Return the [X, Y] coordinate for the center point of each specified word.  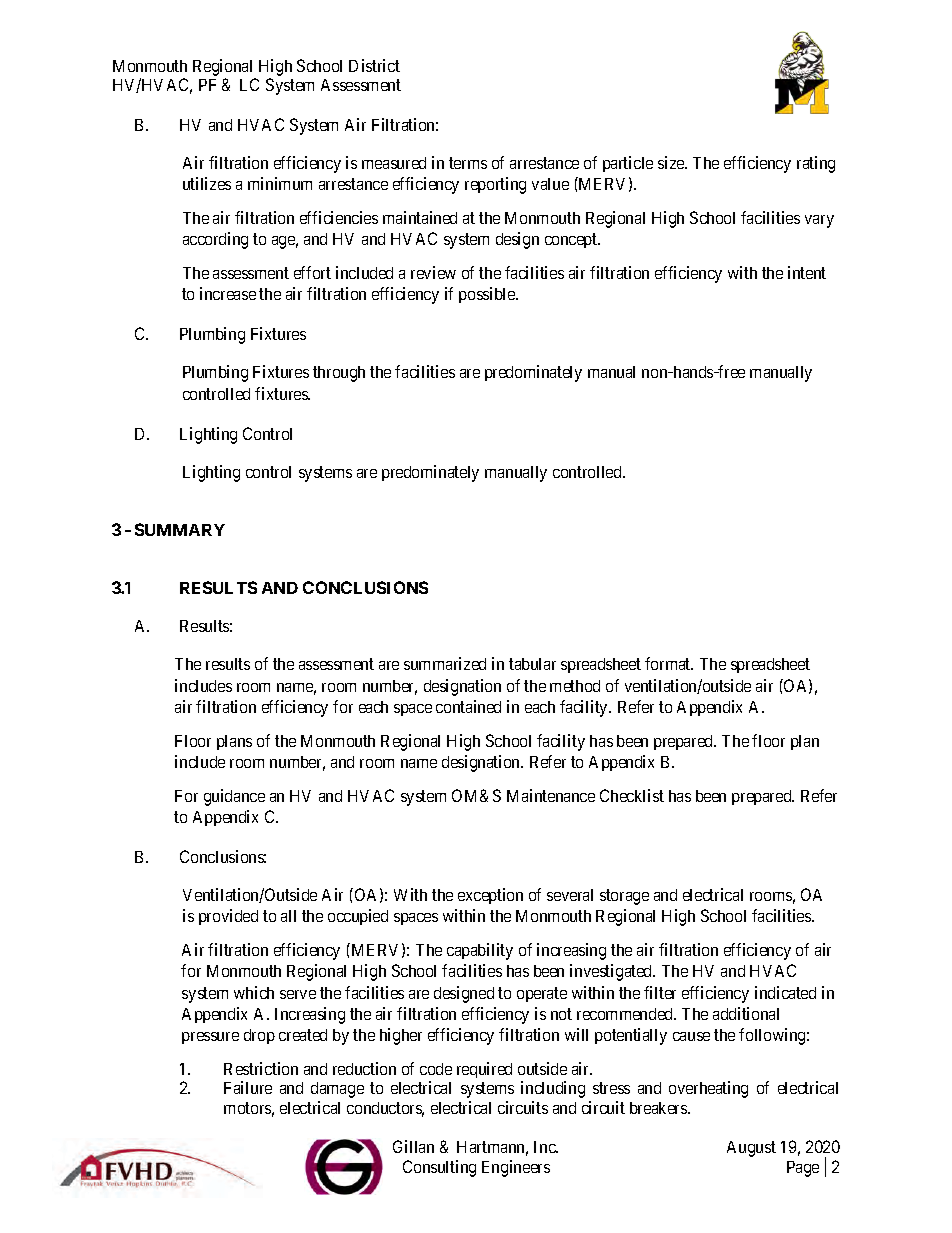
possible [488, 295]
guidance [234, 797]
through [339, 374]
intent [807, 272]
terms [468, 163]
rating [816, 164]
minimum [280, 183]
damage [337, 1090]
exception [490, 896]
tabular [532, 664]
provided [228, 917]
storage [624, 897]
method [575, 686]
